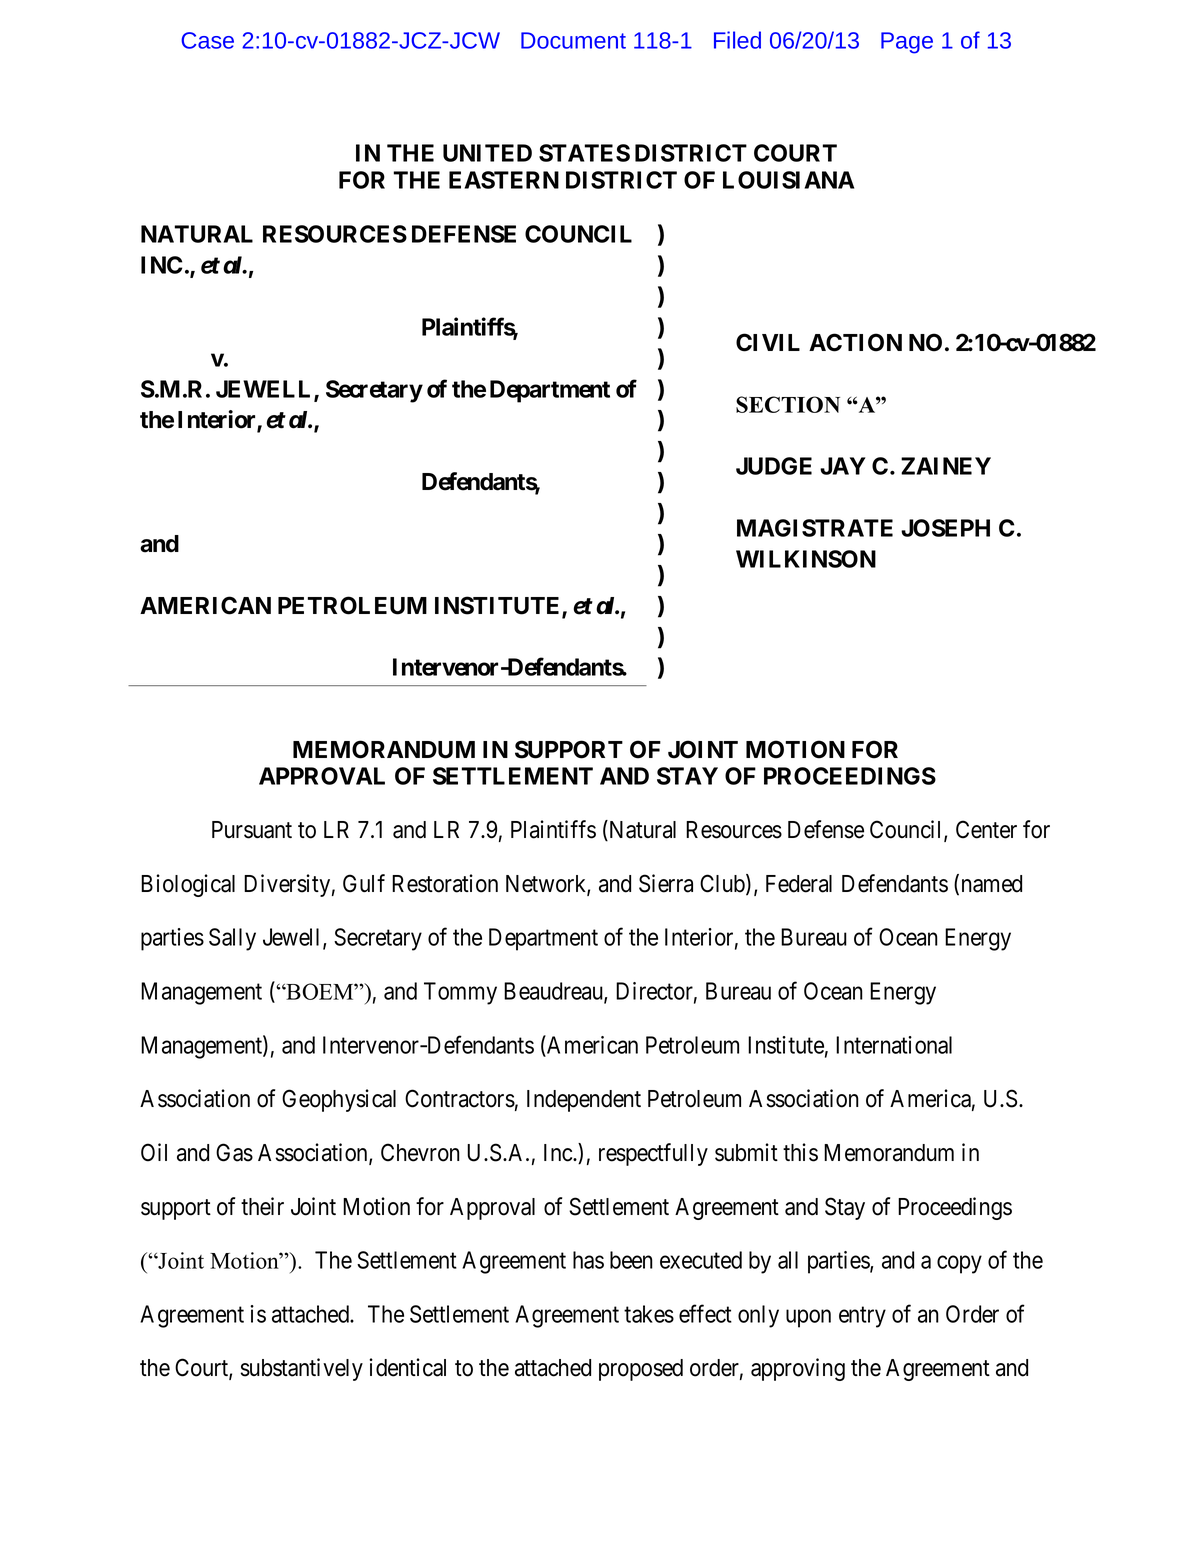  I want to click on JUDGE, so click(774, 466).
